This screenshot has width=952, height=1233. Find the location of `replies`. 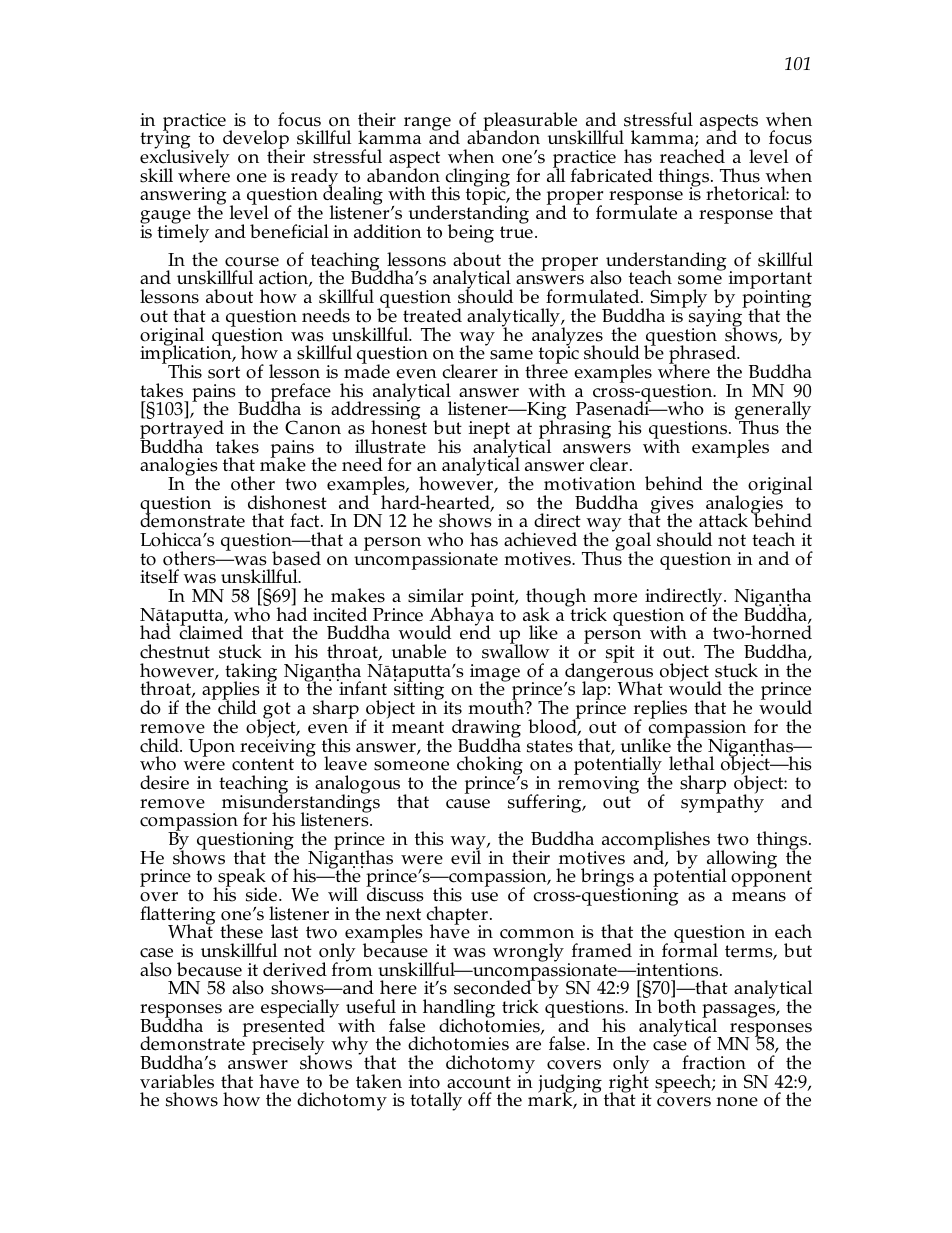

replies is located at coordinates (660, 711).
